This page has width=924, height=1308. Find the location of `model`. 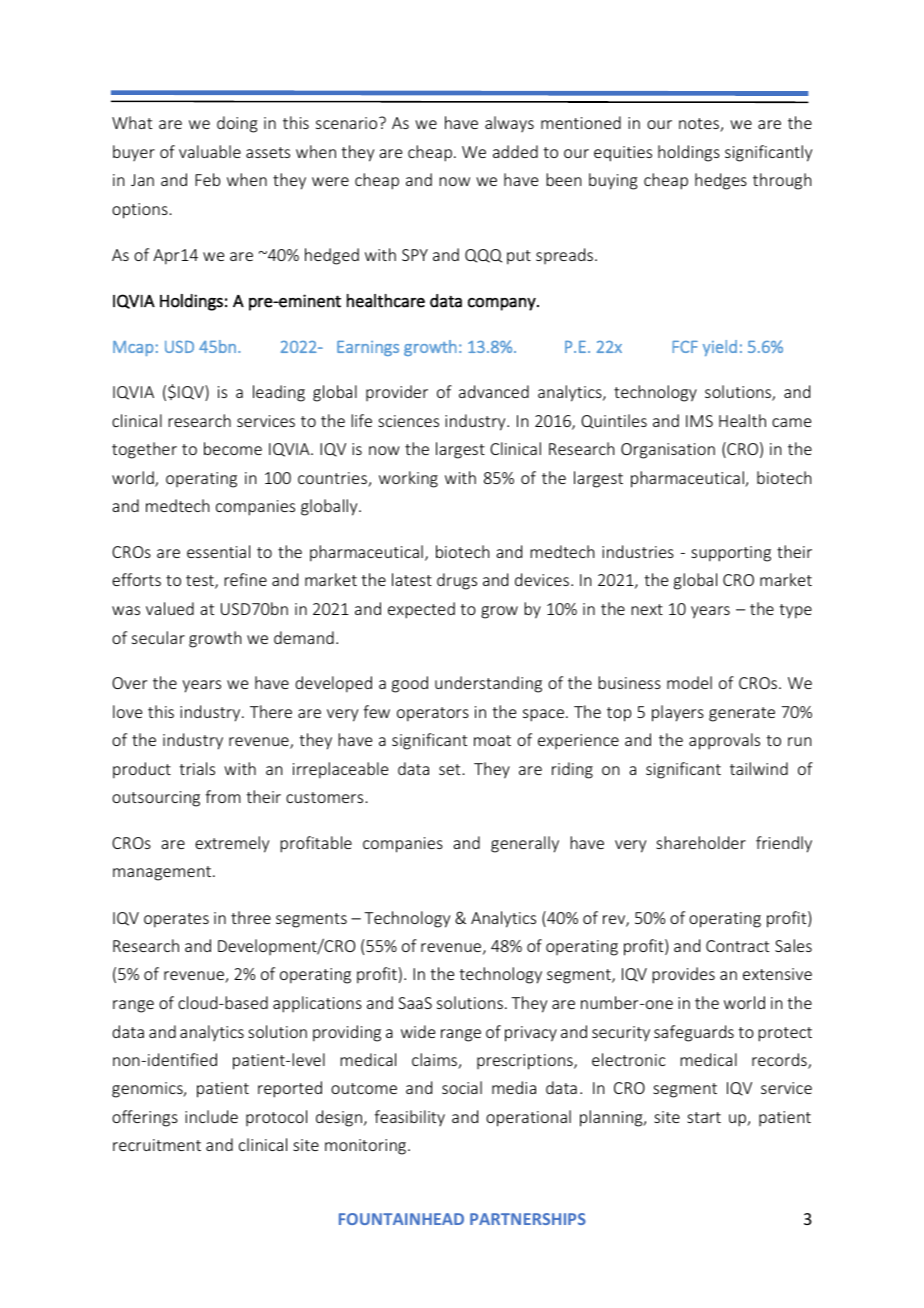

model is located at coordinates (689, 682).
